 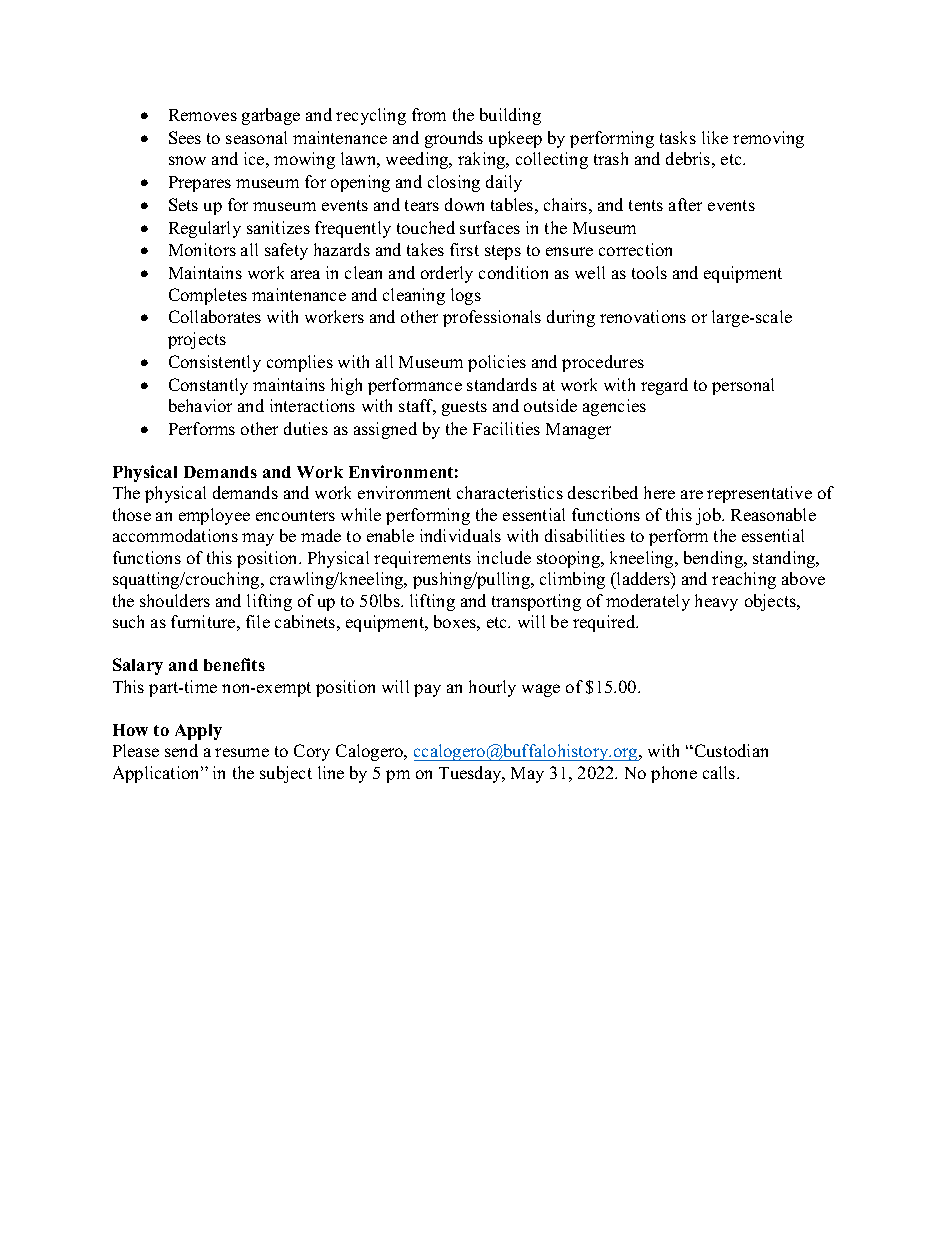 I want to click on accommodations, so click(x=175, y=535).
